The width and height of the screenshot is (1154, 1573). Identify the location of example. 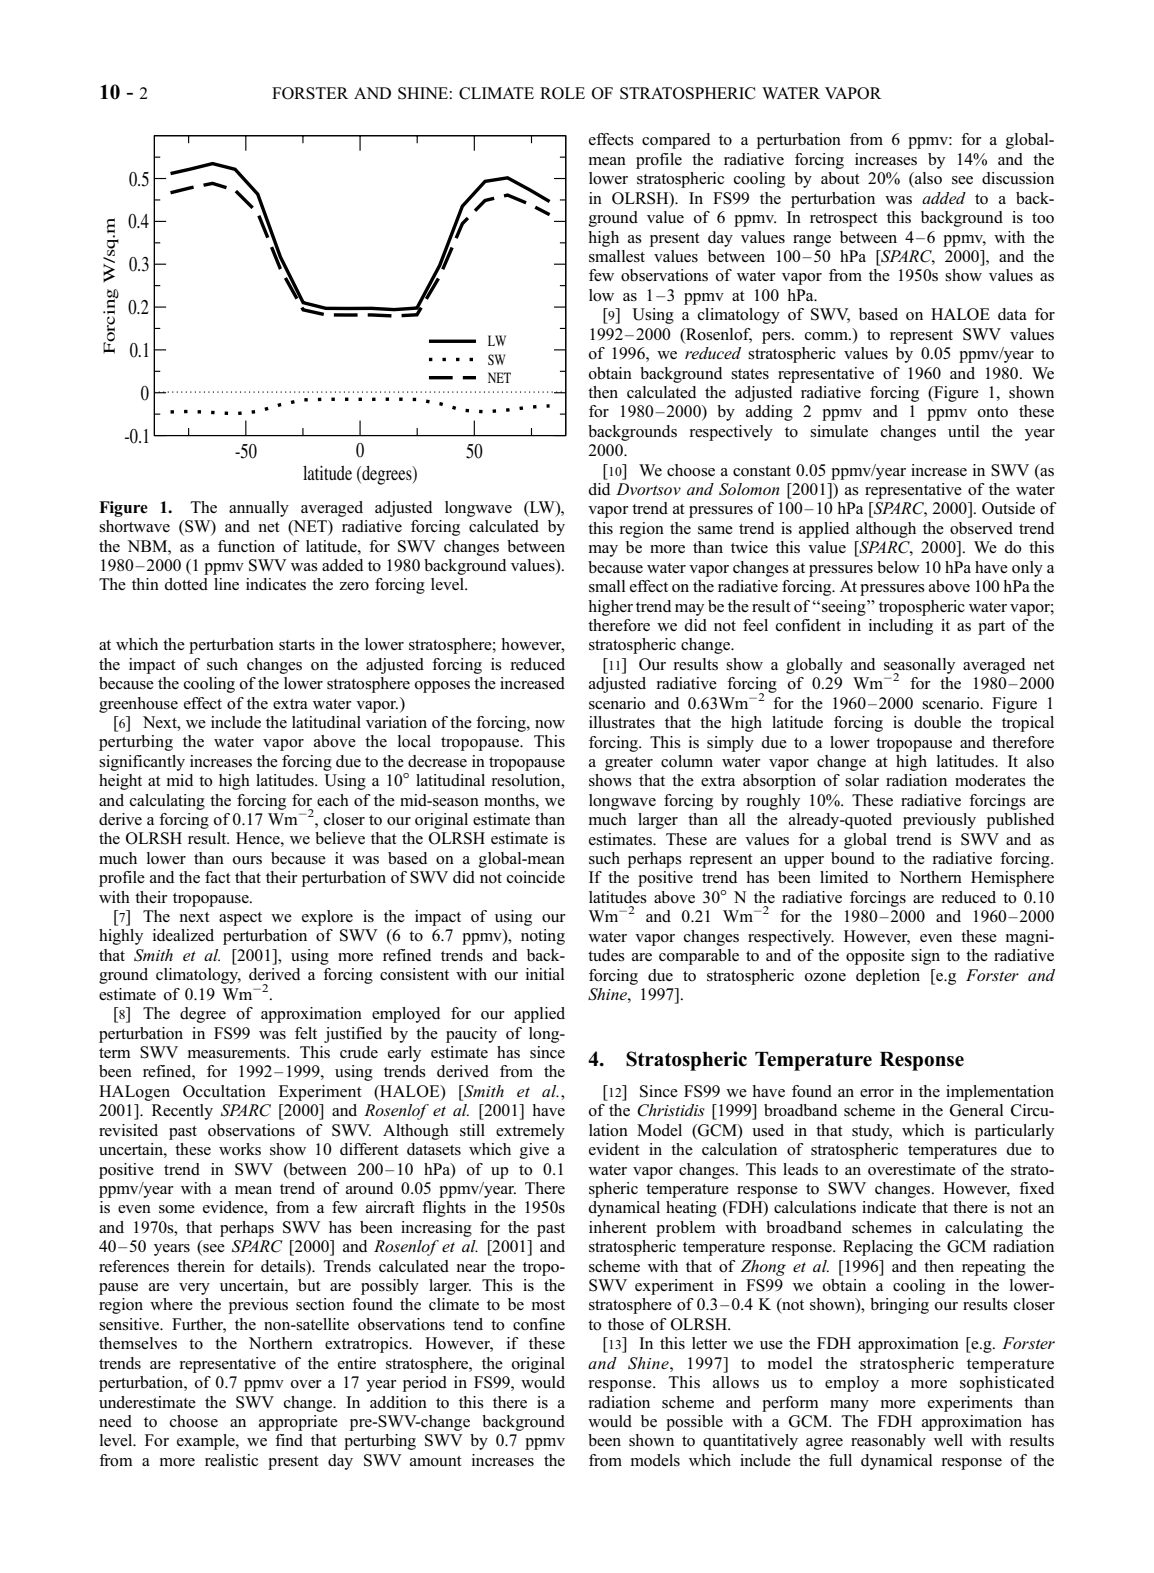
(207, 1442).
